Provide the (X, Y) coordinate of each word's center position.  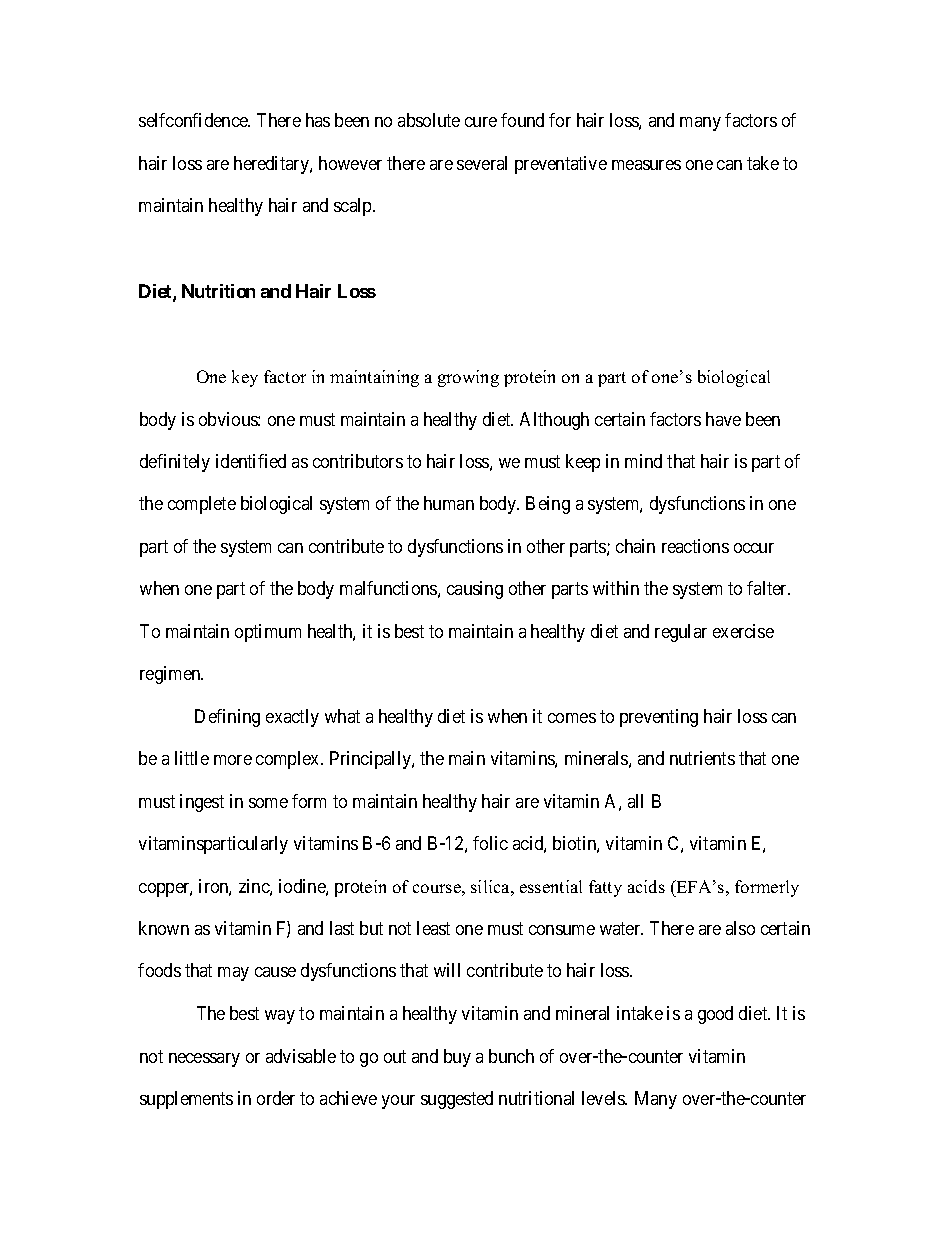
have (723, 419)
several (482, 163)
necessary (204, 1060)
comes (572, 718)
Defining (227, 718)
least (433, 928)
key (245, 378)
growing (468, 378)
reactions (695, 546)
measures (646, 165)
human (449, 503)
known (164, 928)
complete (202, 505)
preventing (659, 718)
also (740, 928)
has (318, 120)
